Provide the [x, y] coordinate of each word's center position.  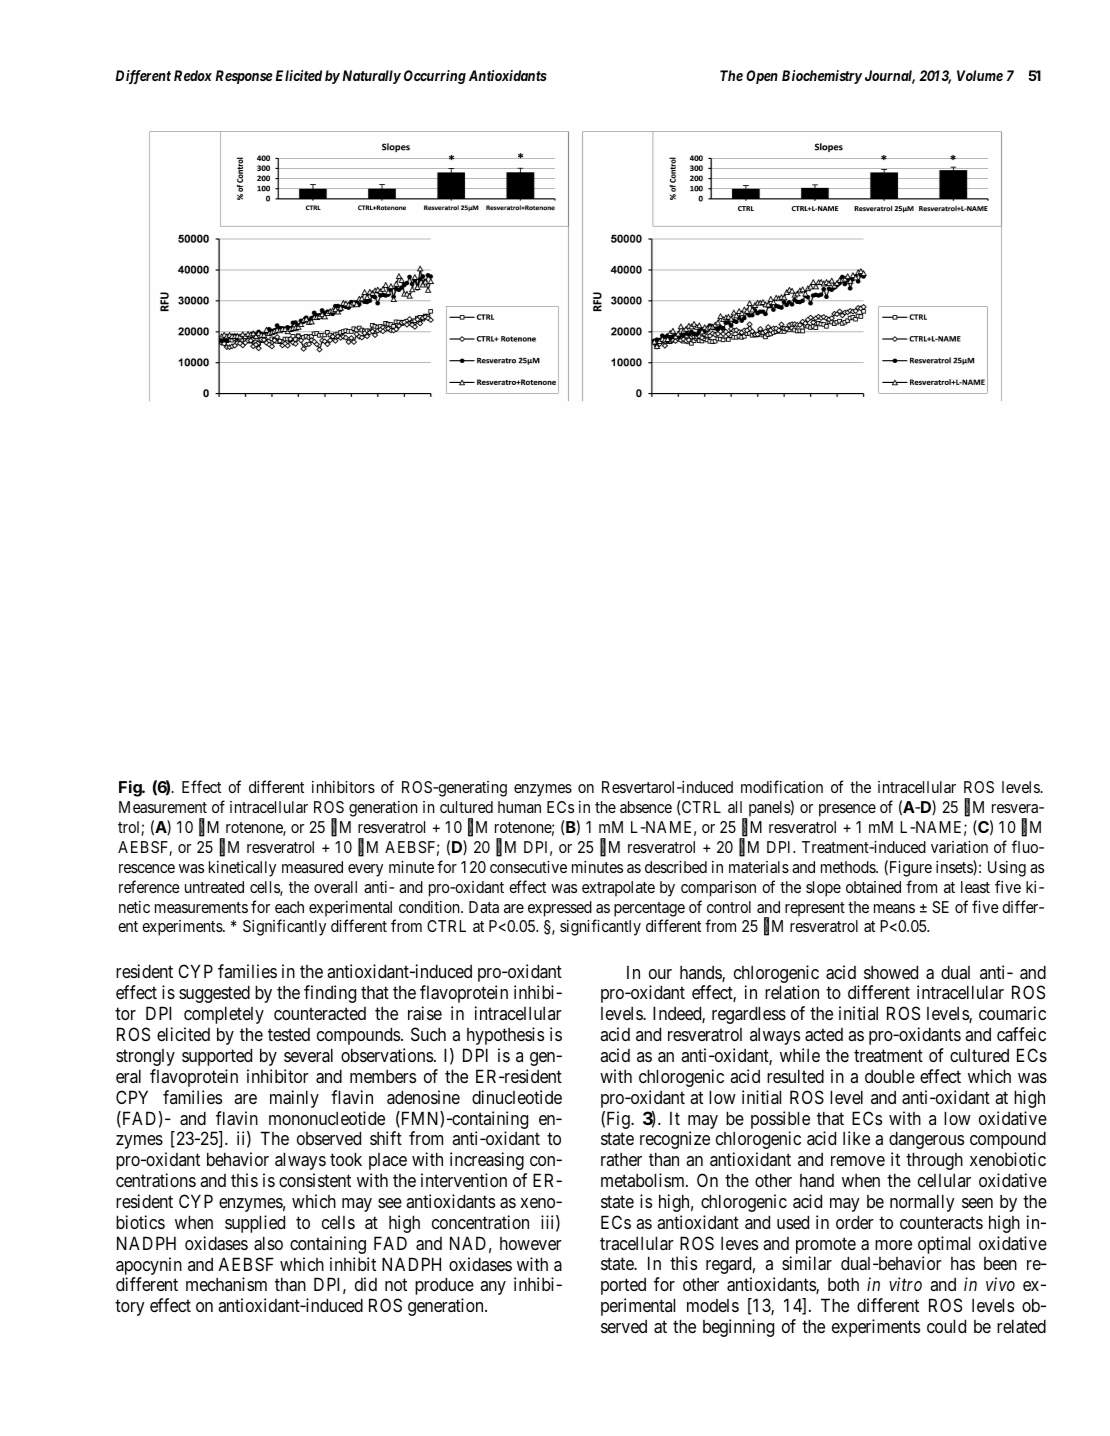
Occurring [435, 77]
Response [244, 77]
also [268, 1243]
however [531, 1243]
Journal [890, 77]
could [946, 1326]
